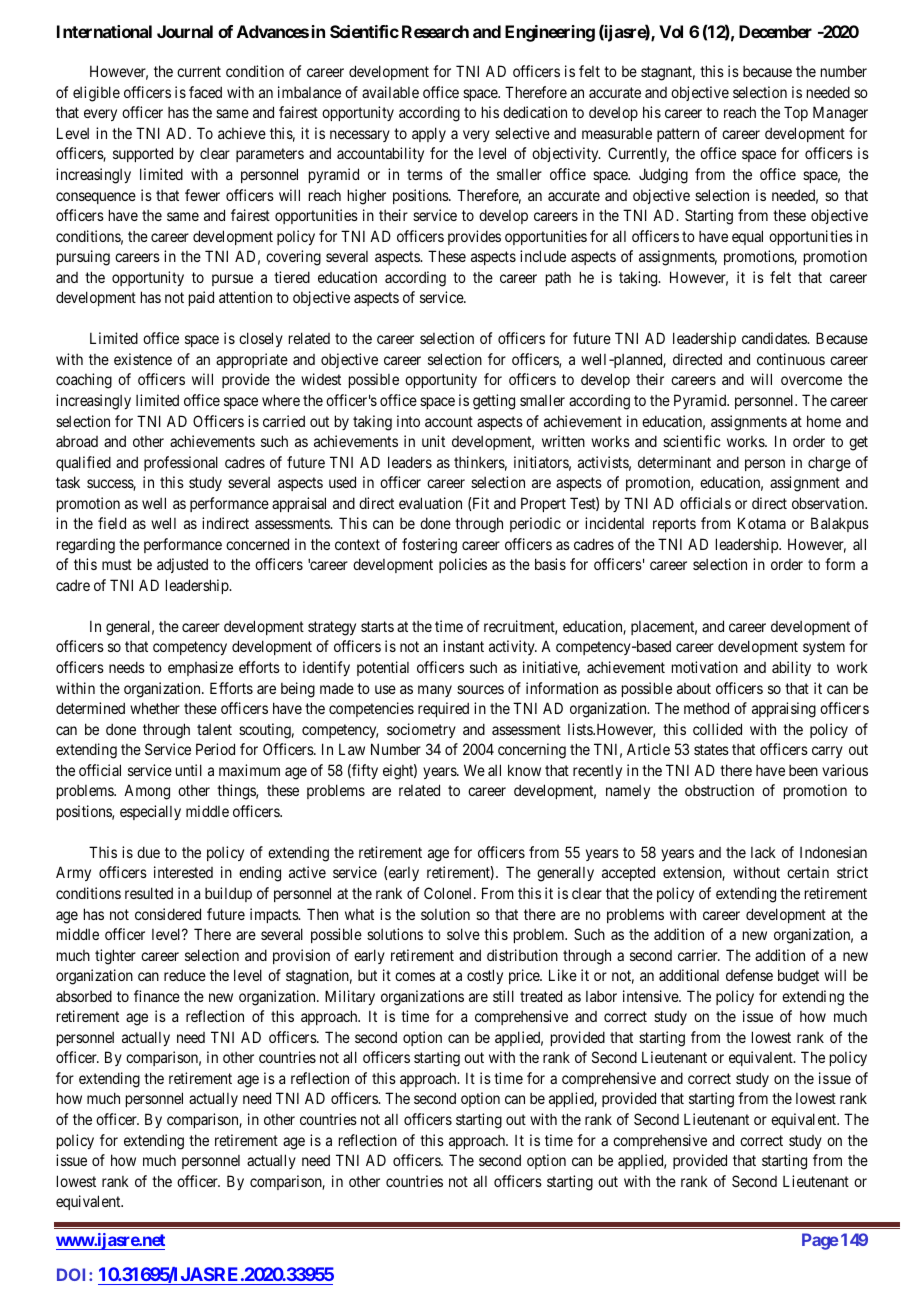  What do you see at coordinates (435, 31) in the image?
I see `Research` at bounding box center [435, 31].
